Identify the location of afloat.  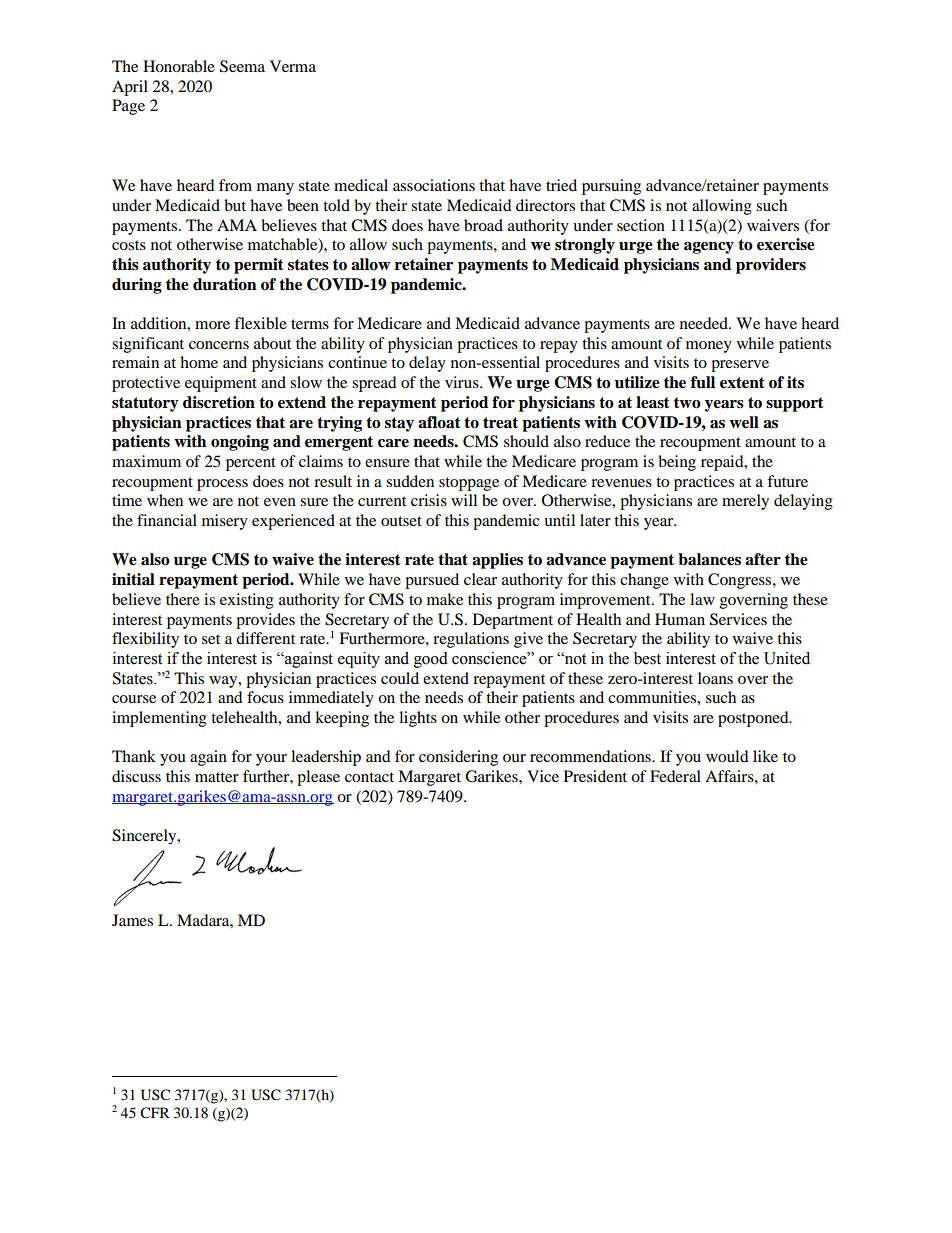
(439, 422).
